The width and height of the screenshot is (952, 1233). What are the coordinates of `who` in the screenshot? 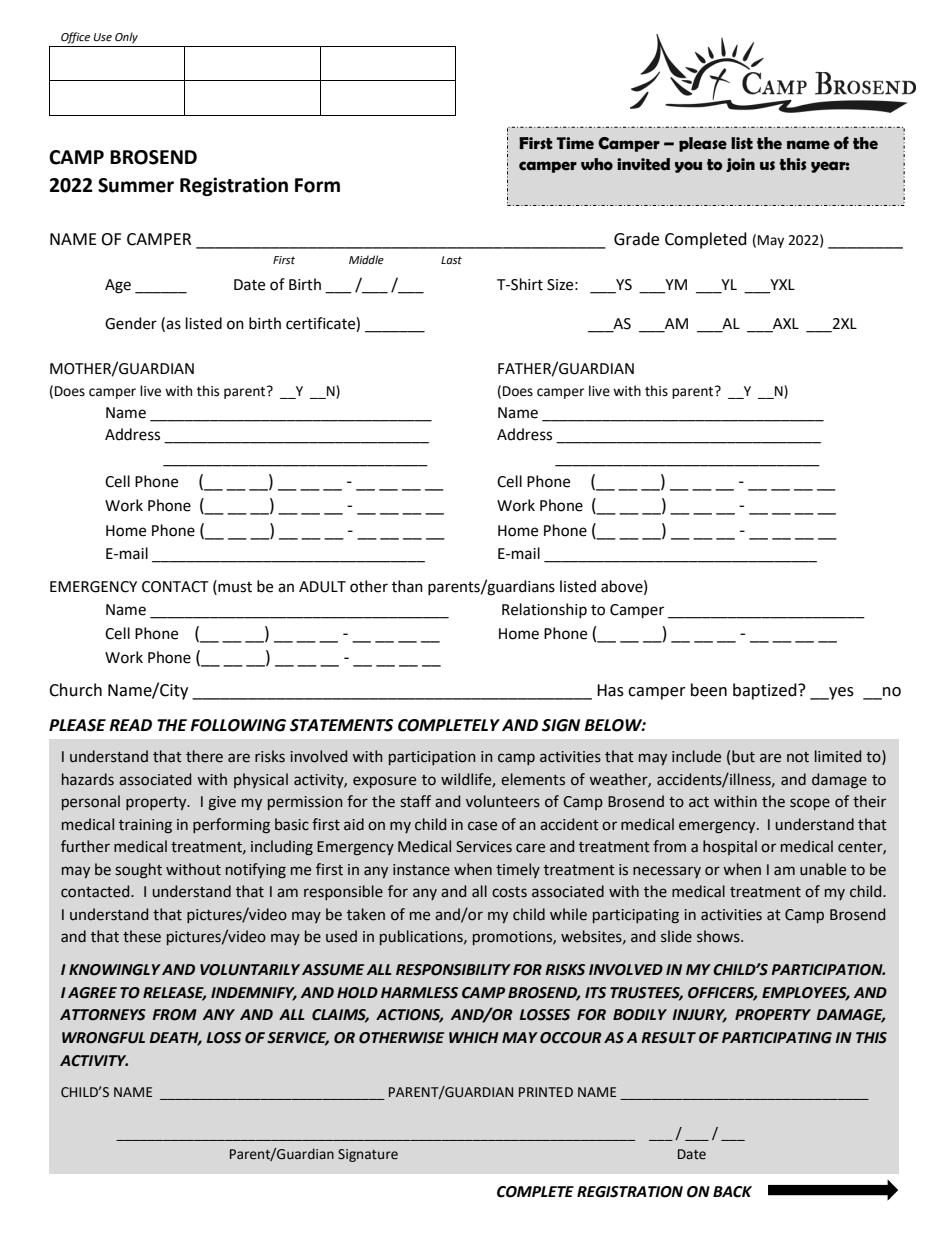 It's located at (597, 164).
